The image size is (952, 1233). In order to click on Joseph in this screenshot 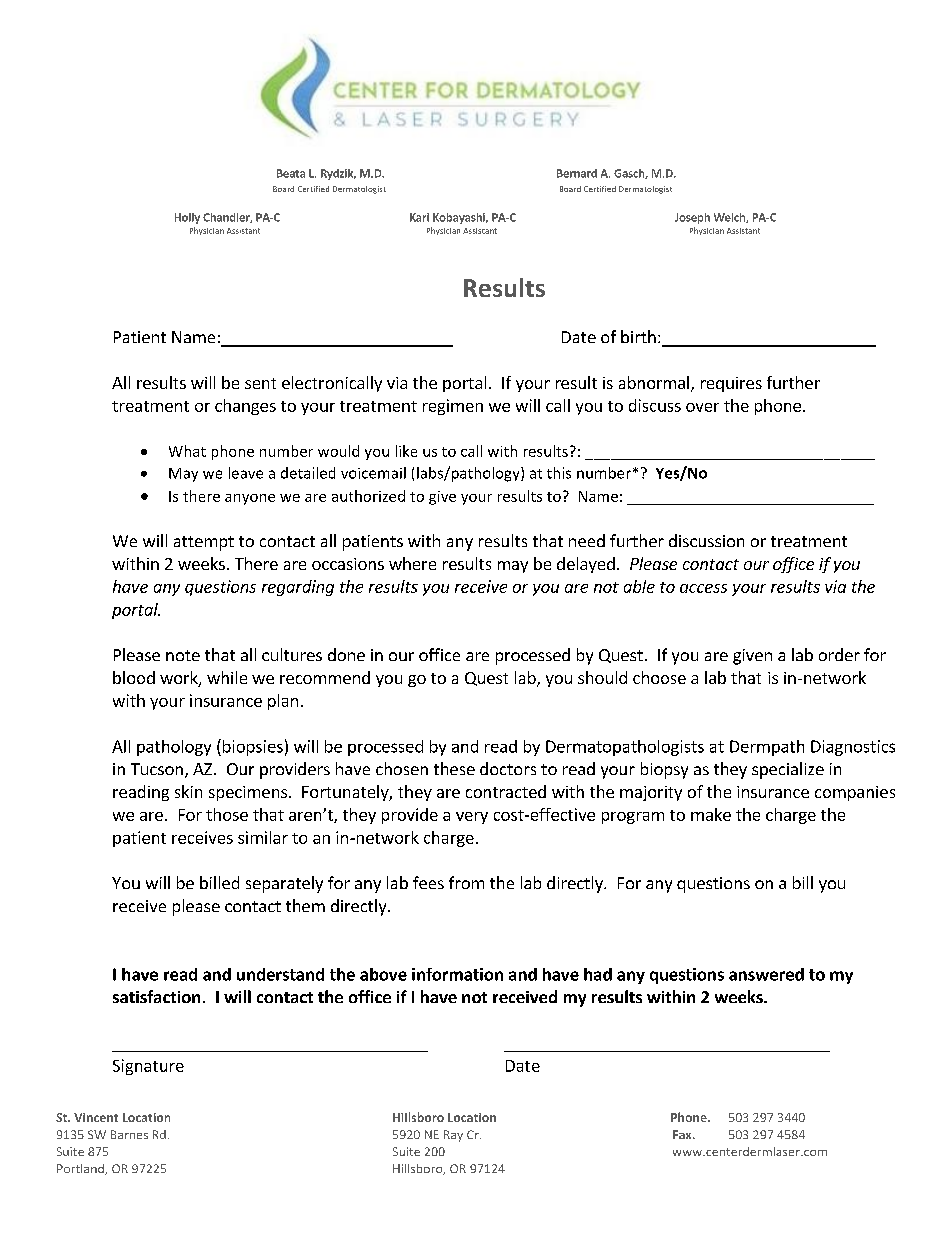, I will do `click(692, 218)`.
